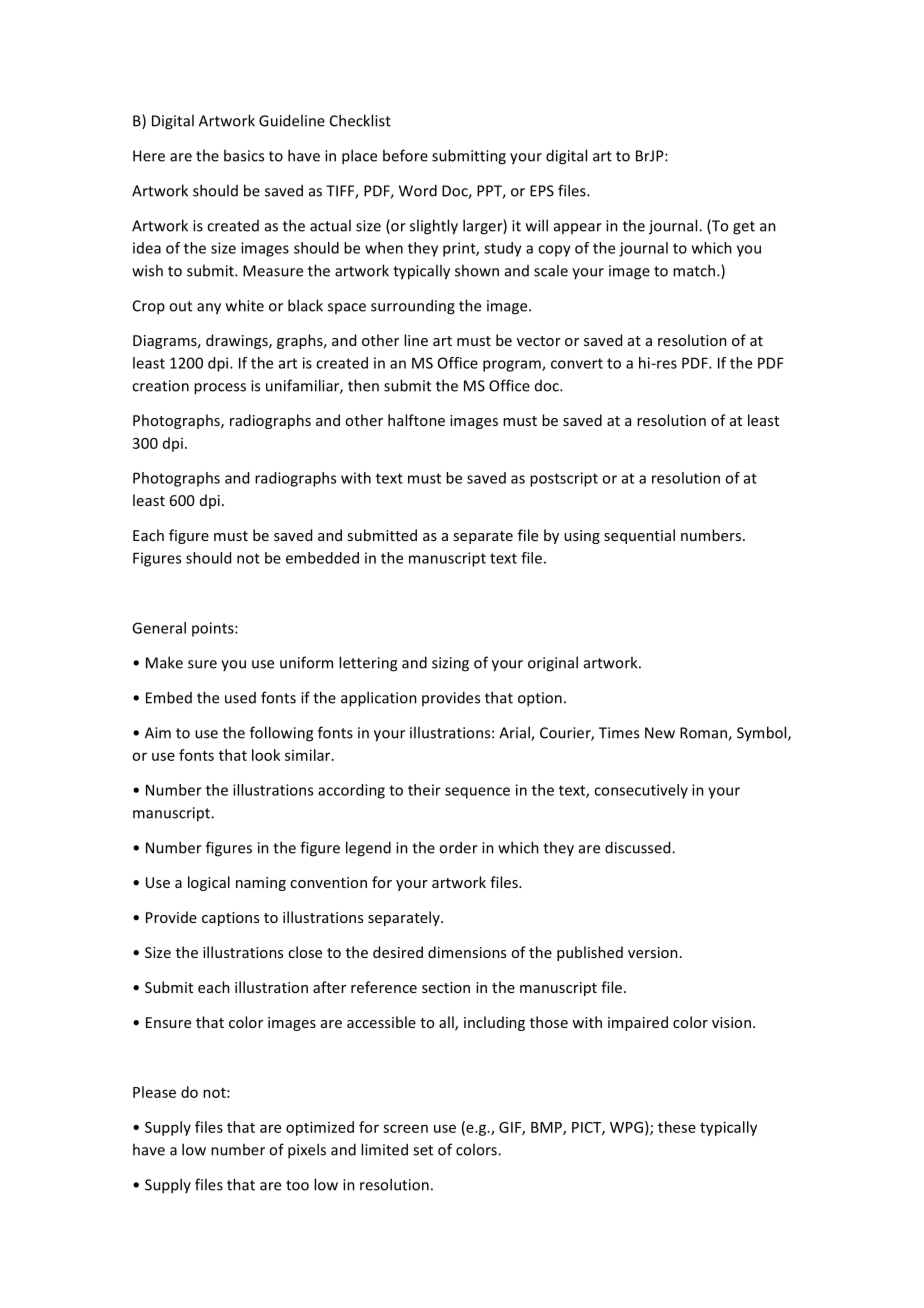 This page has height=1308, width=924. What do you see at coordinates (423, 1150) in the page?
I see `set` at bounding box center [423, 1150].
